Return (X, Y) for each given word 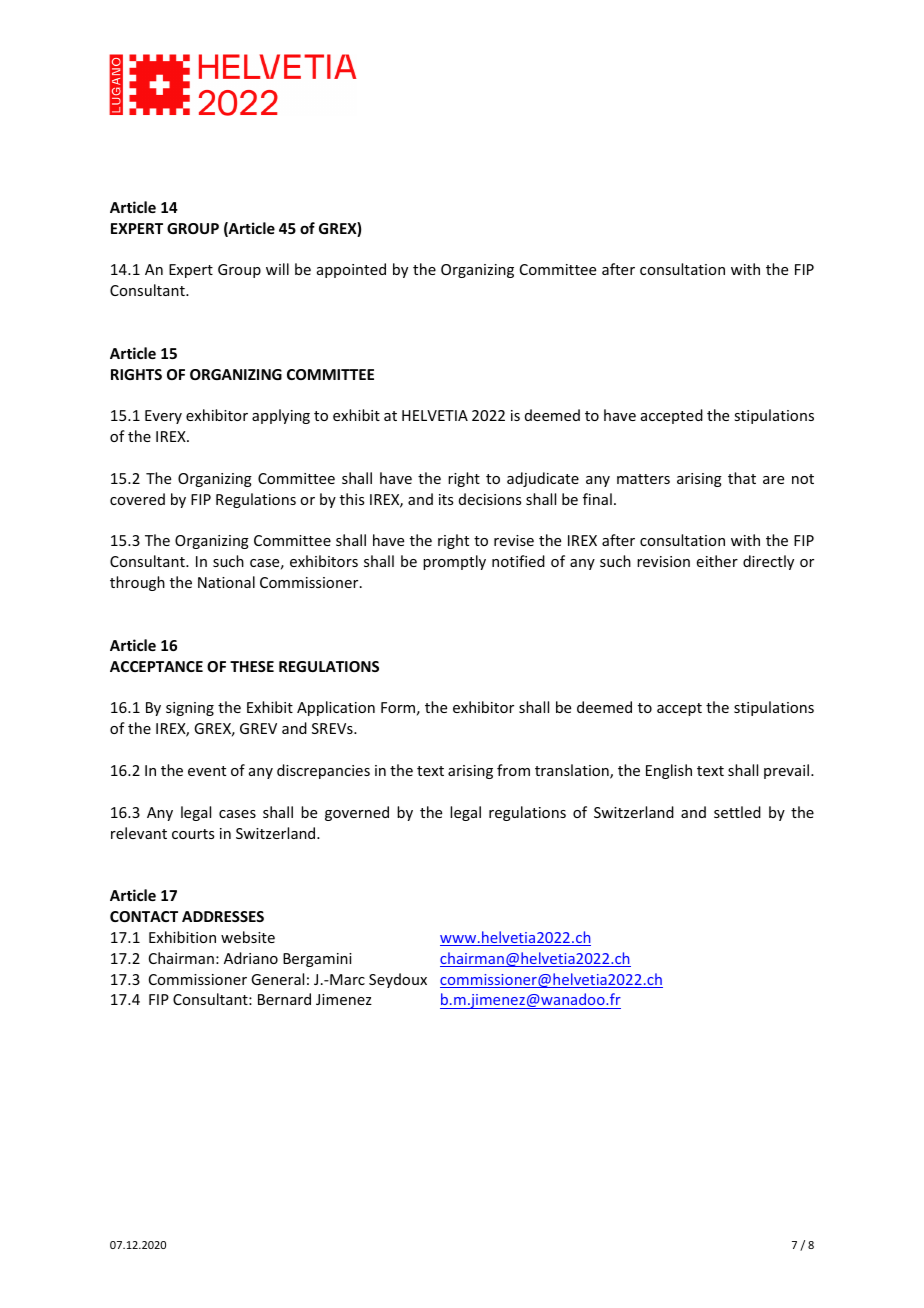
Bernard (284, 999)
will (277, 269)
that (742, 478)
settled (737, 812)
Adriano (251, 958)
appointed (351, 270)
